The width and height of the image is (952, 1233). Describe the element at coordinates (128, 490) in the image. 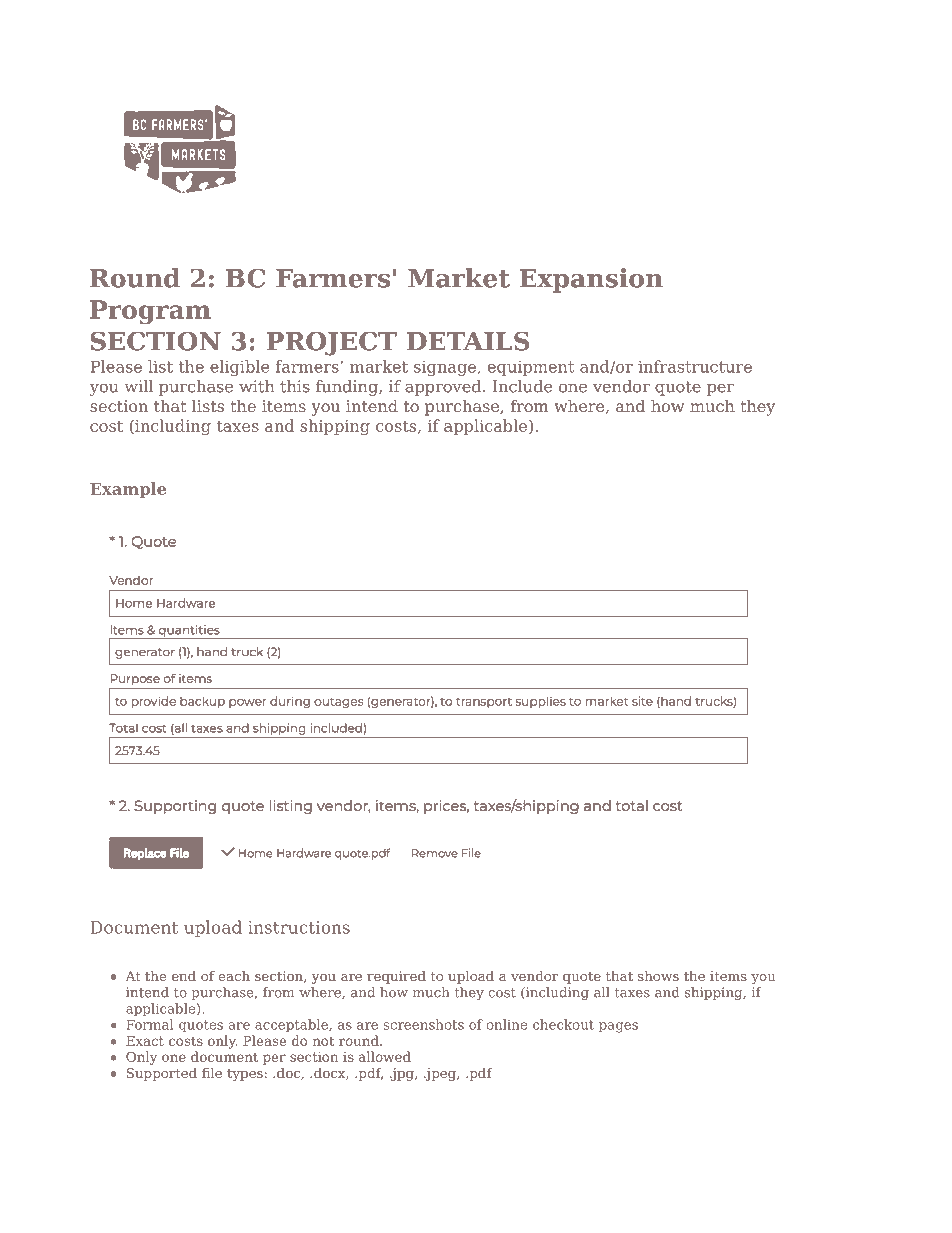

I see `Example` at that location.
